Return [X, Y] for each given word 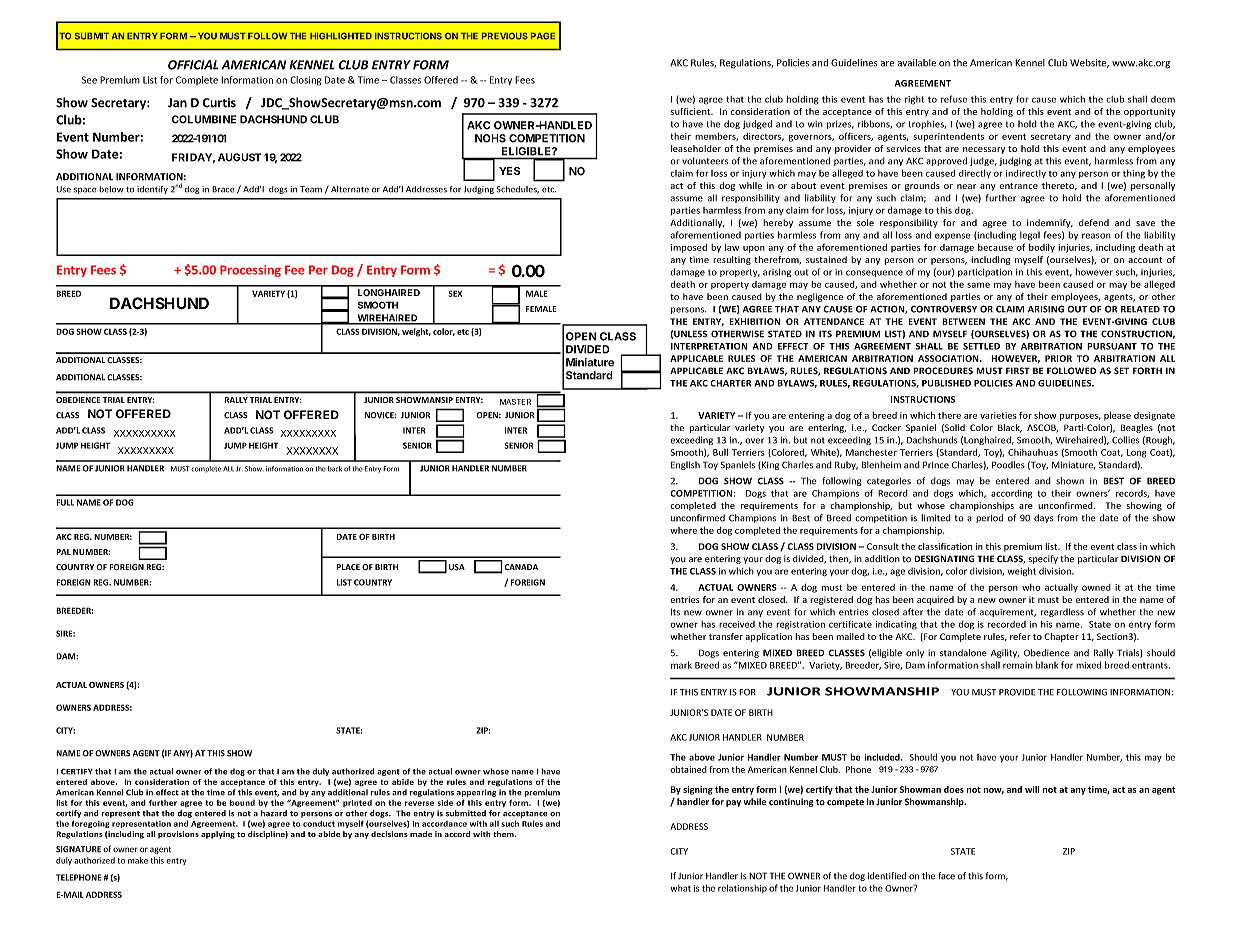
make [138, 860]
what [681, 888]
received [737, 624]
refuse [954, 99]
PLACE [348, 567]
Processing [250, 271]
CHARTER [730, 383]
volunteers [705, 161]
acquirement [1008, 613]
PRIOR [1058, 358]
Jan [177, 103]
